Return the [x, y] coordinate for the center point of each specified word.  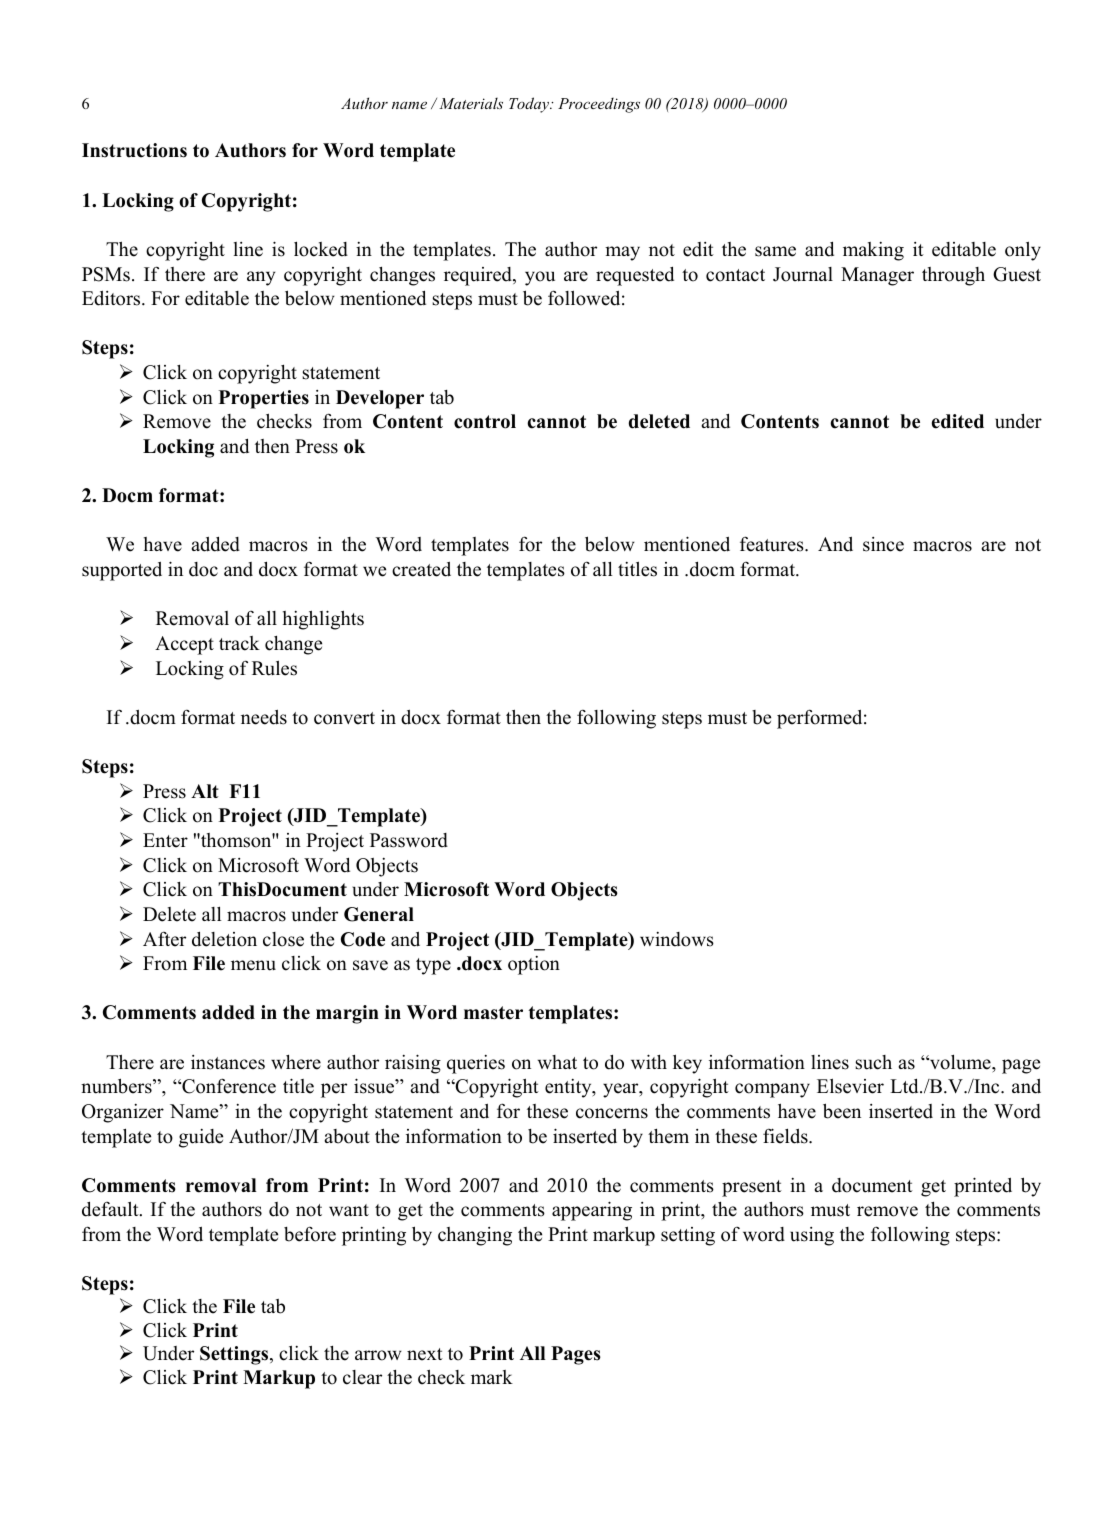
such [873, 1062]
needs [264, 717]
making [873, 251]
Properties [264, 399]
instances [228, 1062]
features [773, 544]
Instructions [134, 150]
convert [344, 718]
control [485, 421]
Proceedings [599, 105]
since [883, 544]
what [557, 1062]
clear [362, 1377]
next [425, 1354]
